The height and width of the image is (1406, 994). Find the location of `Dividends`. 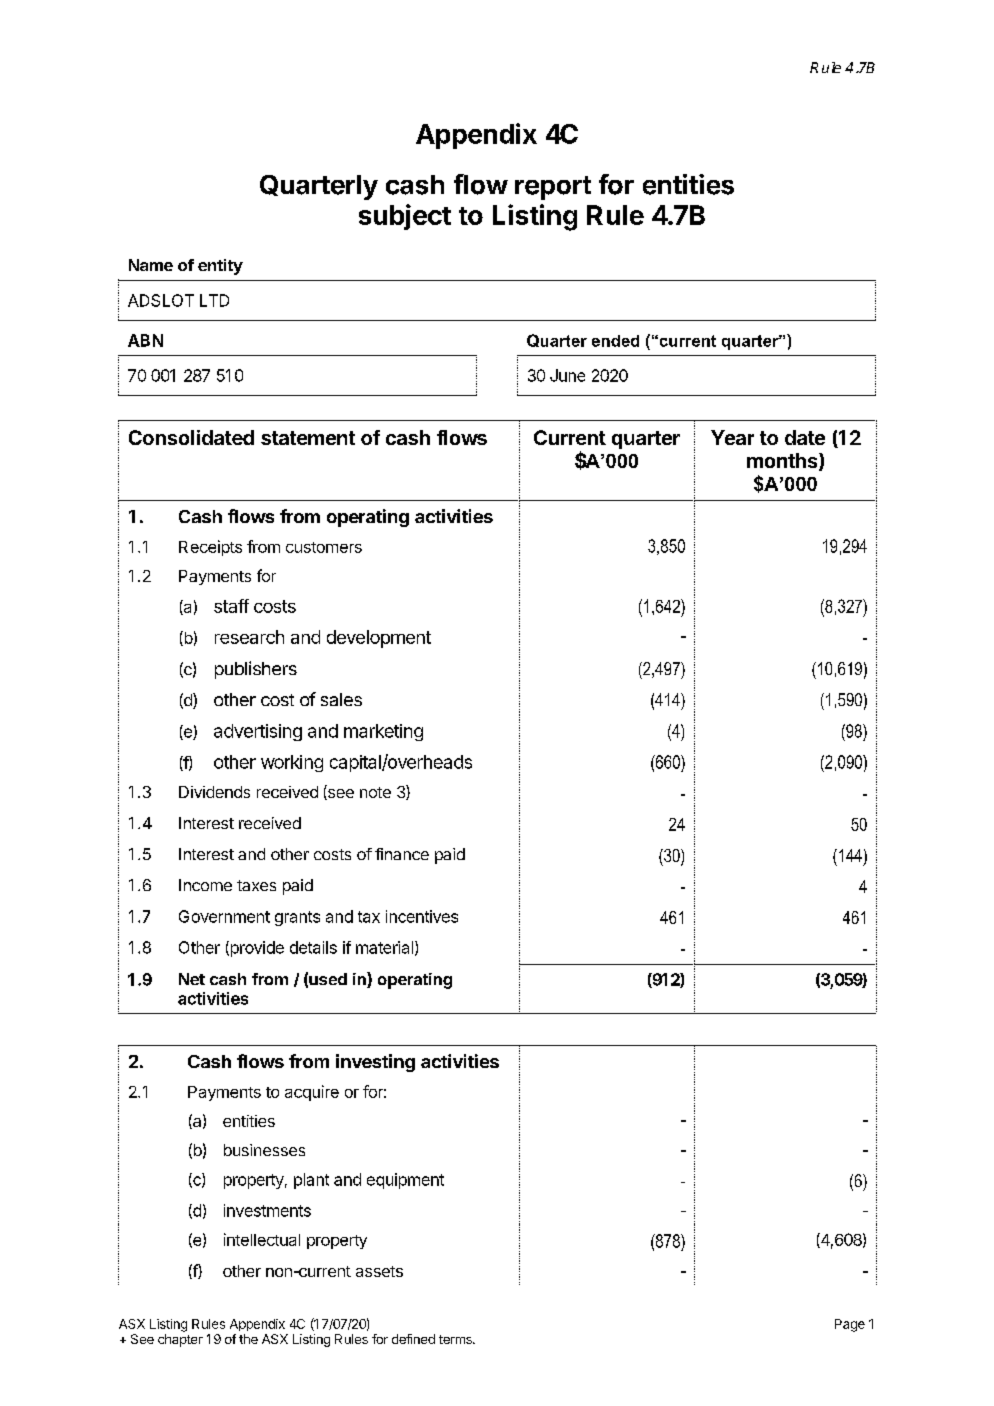

Dividends is located at coordinates (214, 792).
